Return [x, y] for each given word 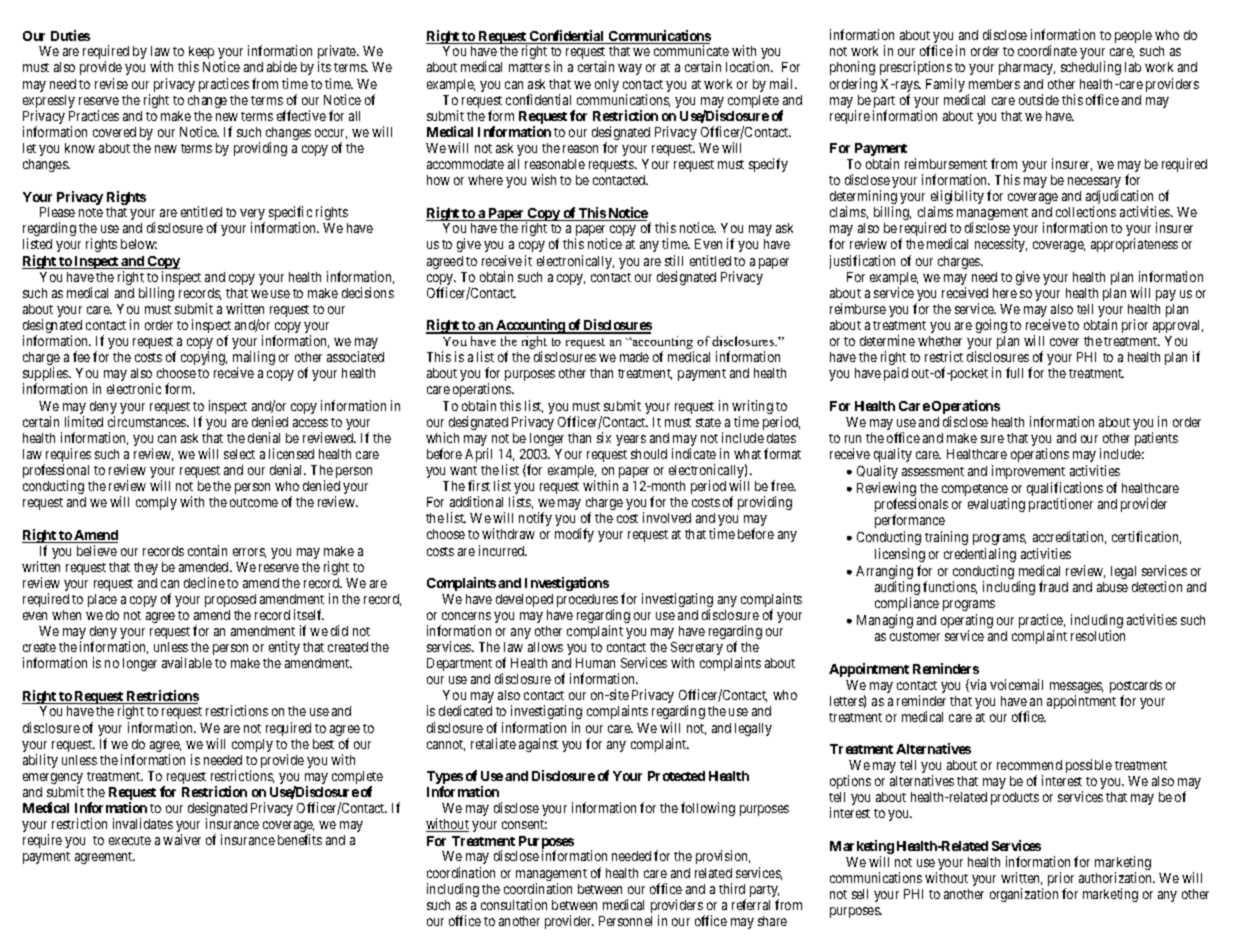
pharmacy [1027, 68]
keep [201, 54]
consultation [514, 904]
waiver [182, 839]
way [630, 69]
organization [1024, 895]
